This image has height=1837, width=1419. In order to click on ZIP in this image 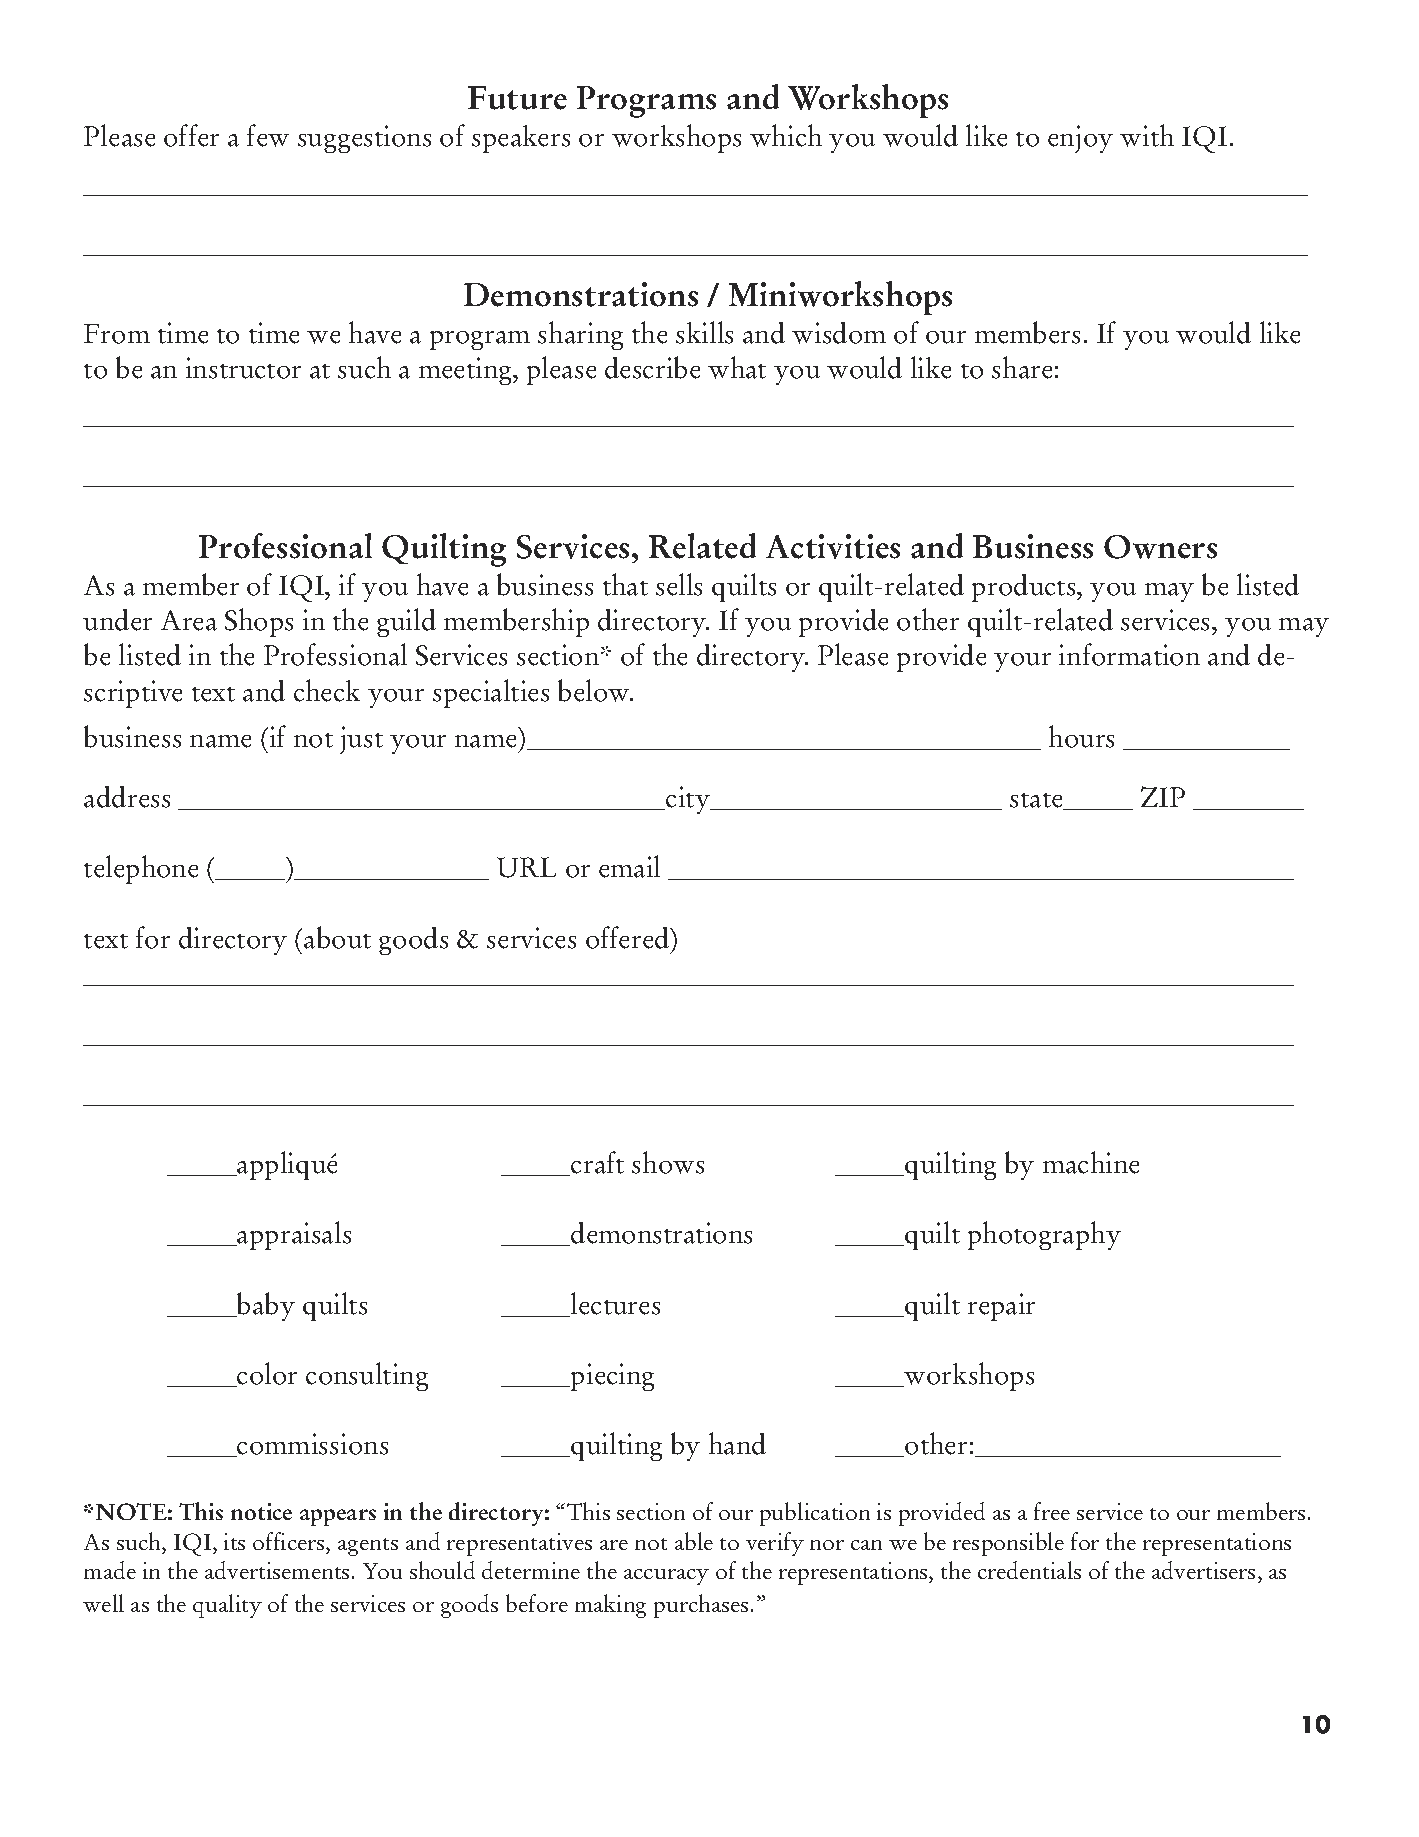, I will do `click(1163, 796)`.
